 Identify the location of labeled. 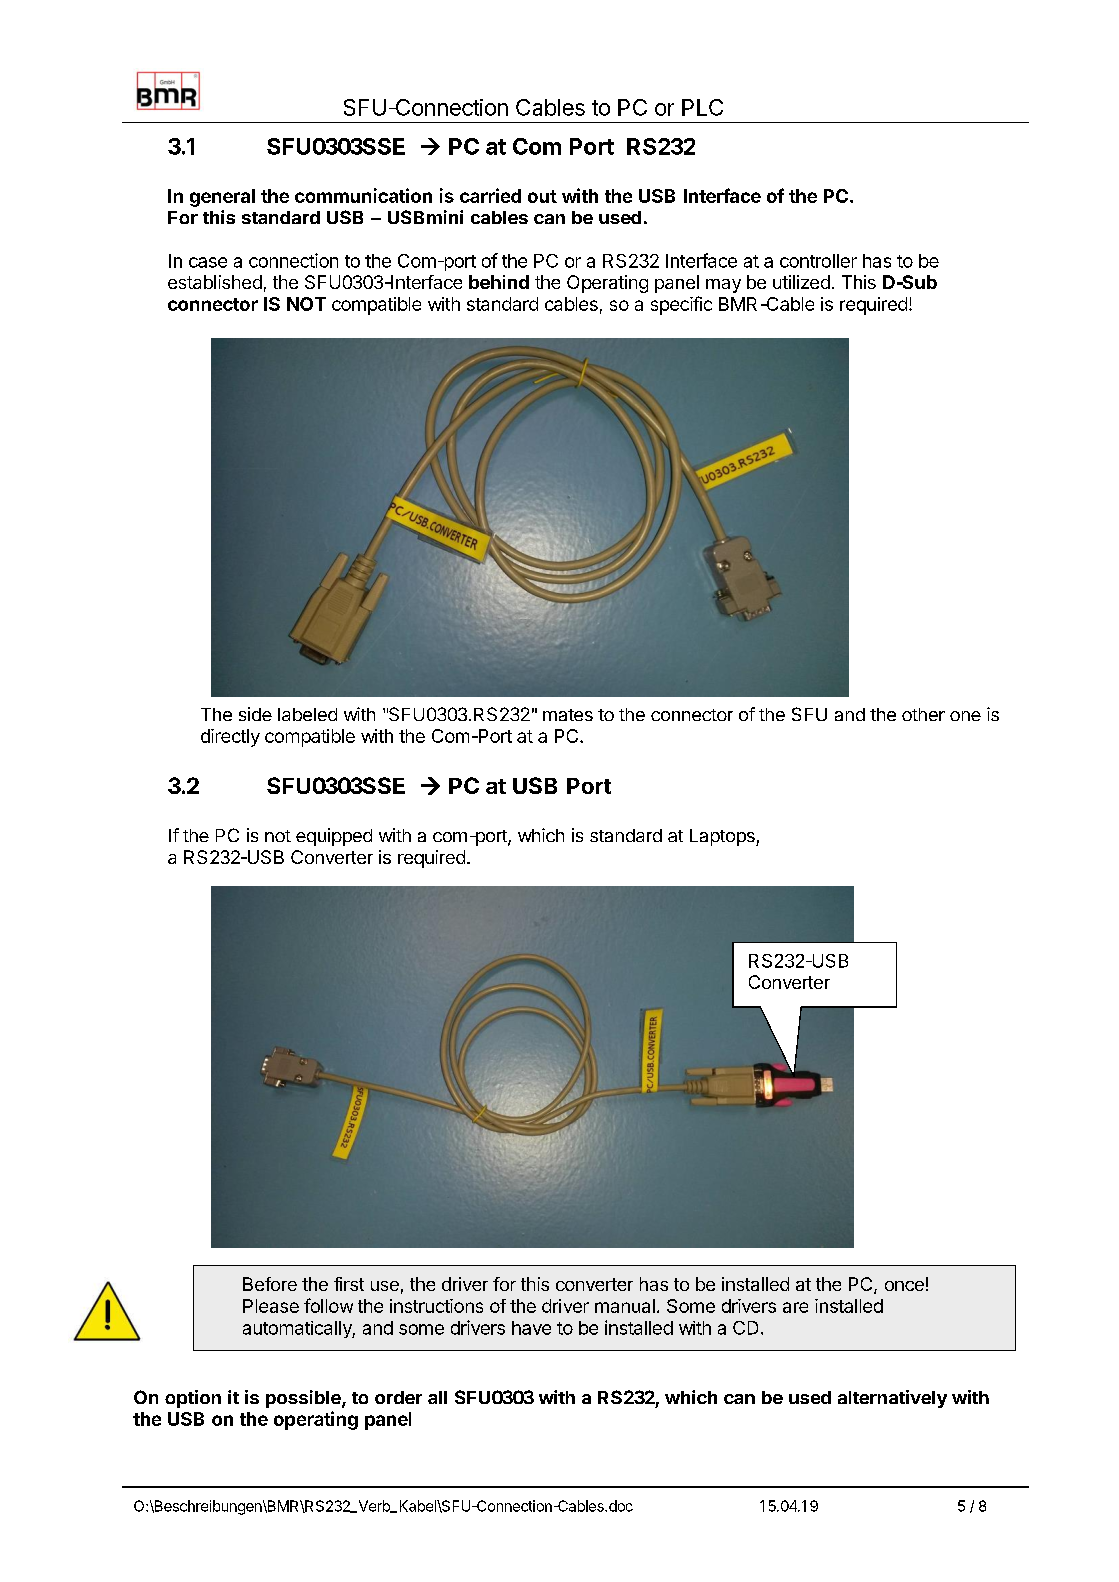
(307, 714).
